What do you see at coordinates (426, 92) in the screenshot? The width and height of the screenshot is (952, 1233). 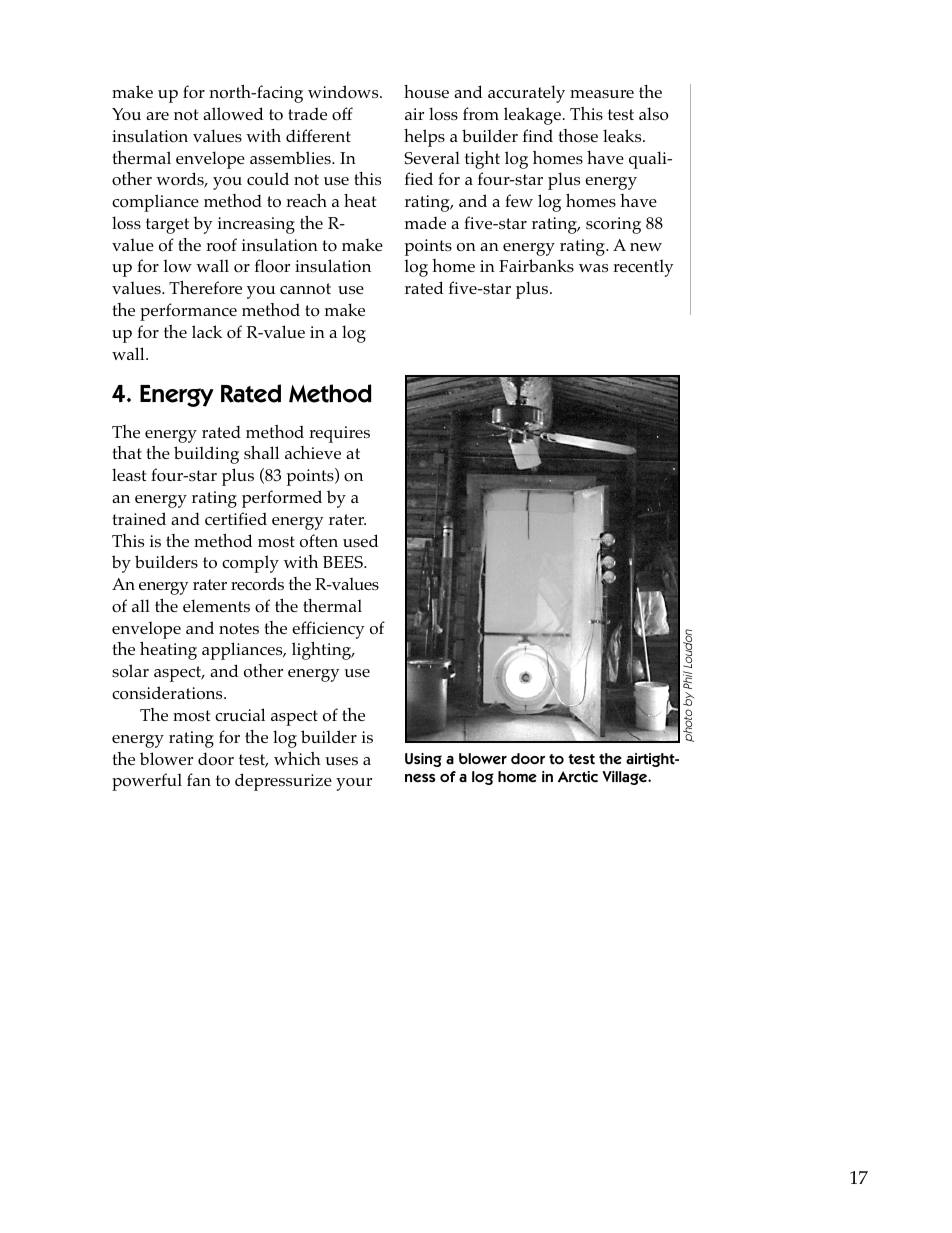 I see `house` at bounding box center [426, 92].
